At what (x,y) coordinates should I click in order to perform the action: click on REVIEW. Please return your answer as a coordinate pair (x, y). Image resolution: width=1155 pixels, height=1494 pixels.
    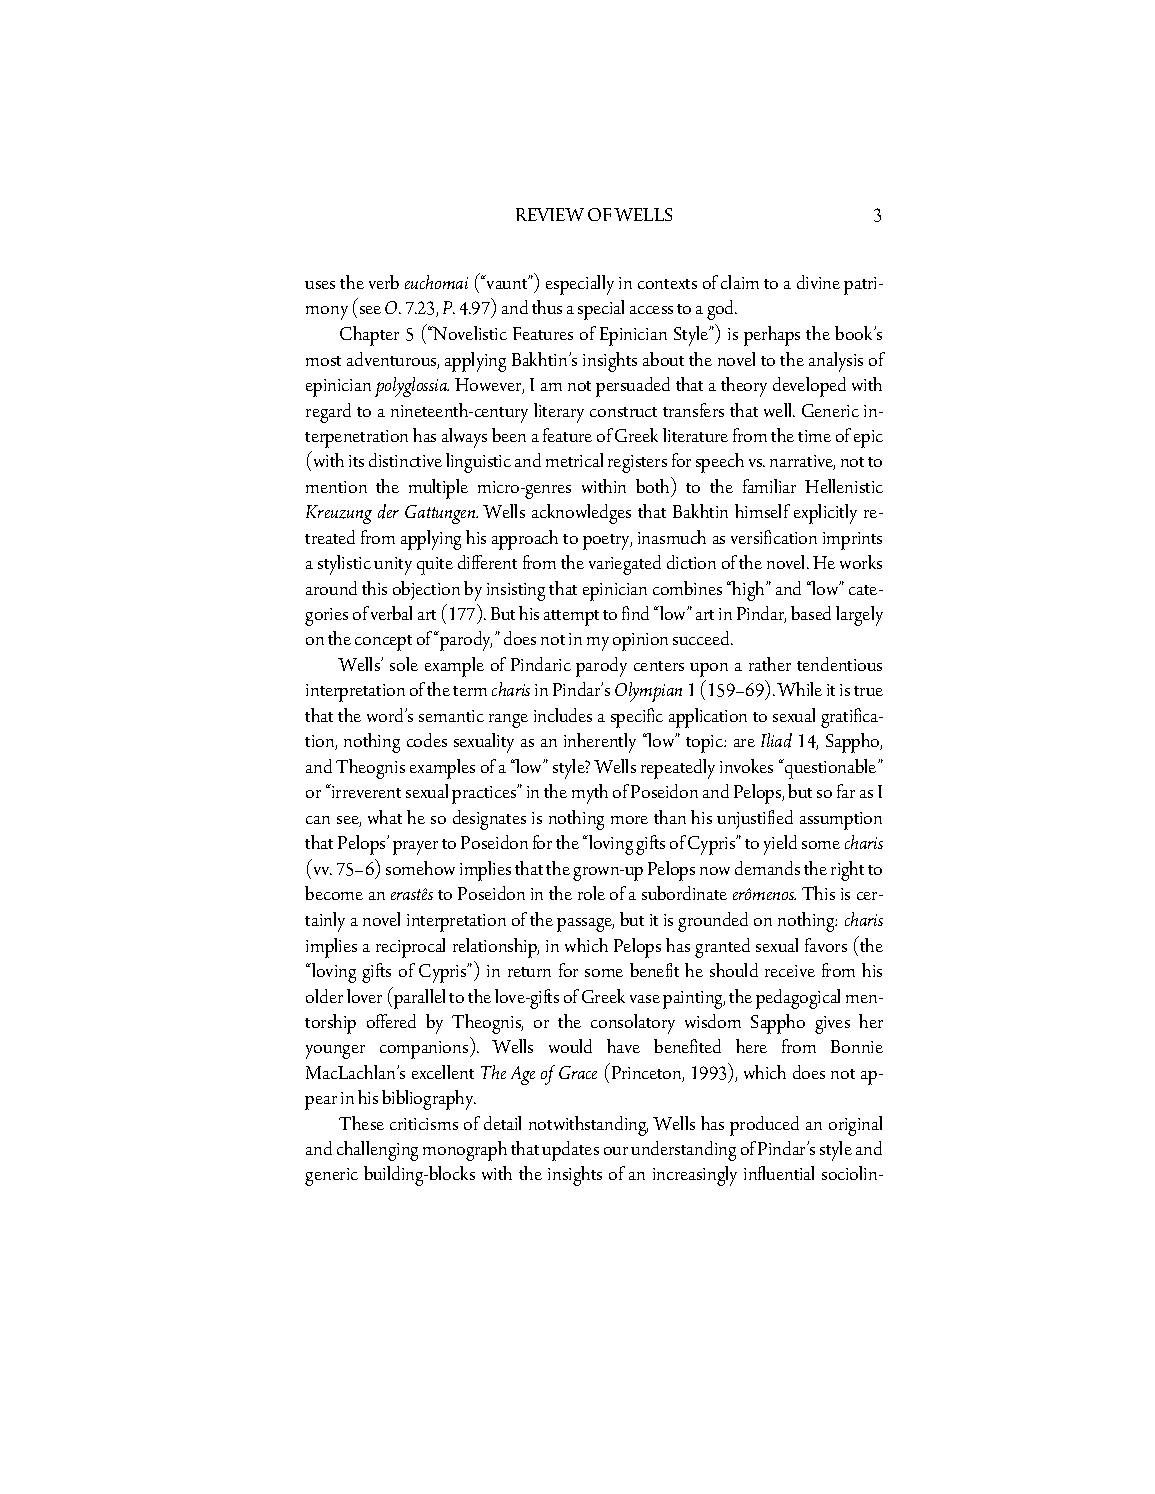
    Looking at the image, I should click on (550, 214).
